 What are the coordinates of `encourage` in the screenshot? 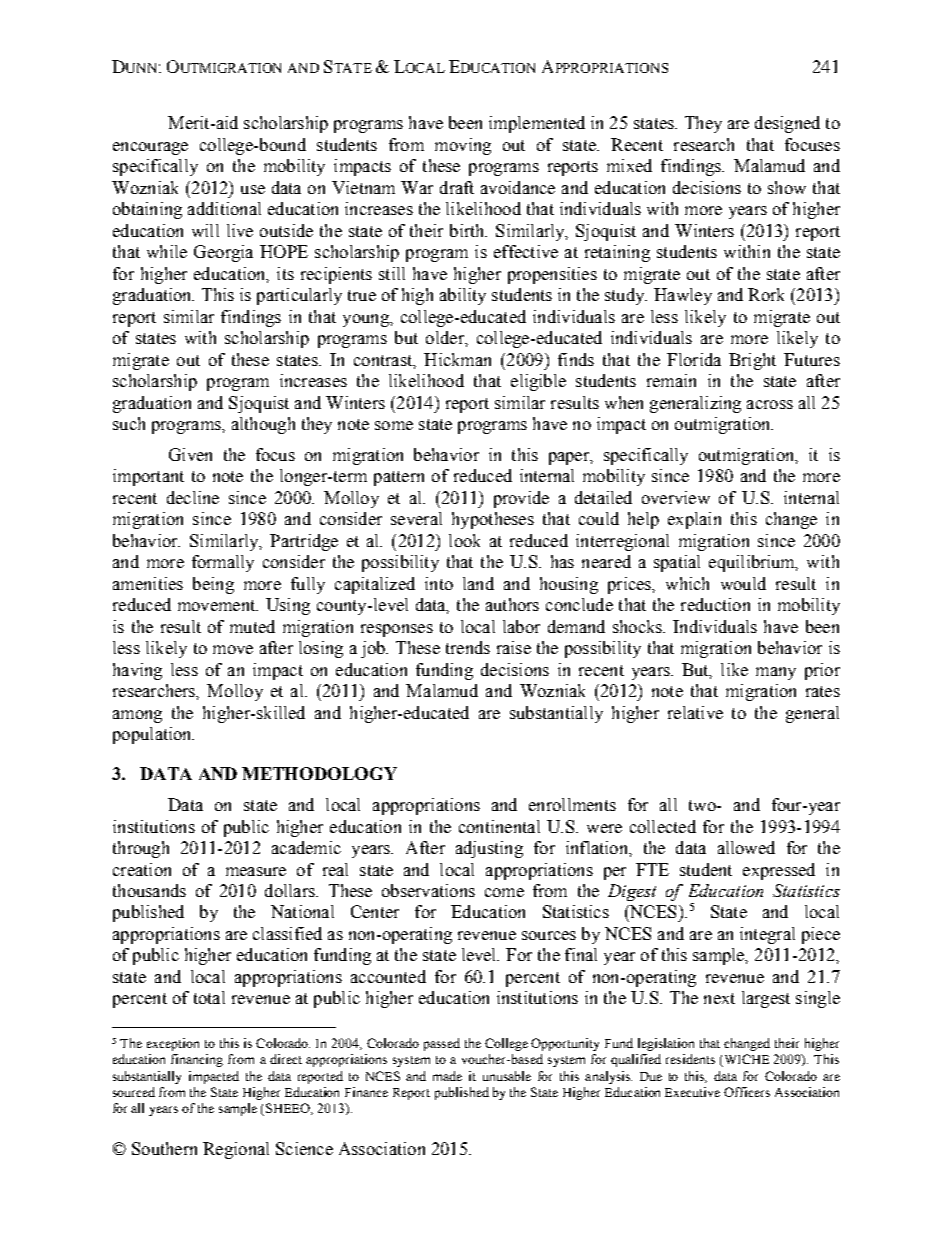 It's located at (150, 148).
